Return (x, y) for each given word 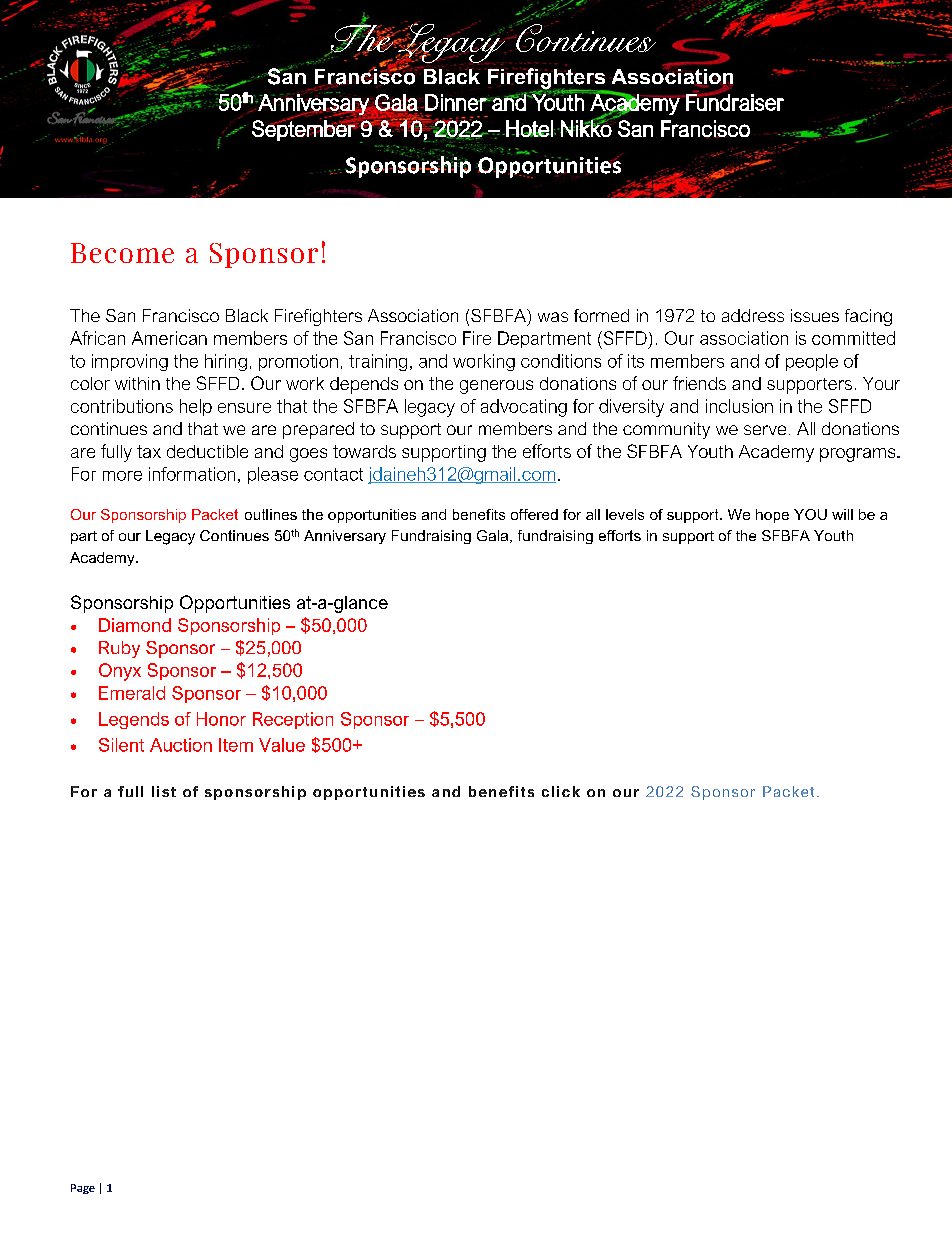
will (842, 514)
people (812, 362)
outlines (271, 514)
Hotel (530, 128)
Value (282, 745)
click (561, 791)
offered (534, 514)
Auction (181, 745)
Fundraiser (734, 101)
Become (122, 253)
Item (236, 745)
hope (772, 516)
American (169, 338)
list (164, 791)
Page (83, 1189)
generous (496, 387)
